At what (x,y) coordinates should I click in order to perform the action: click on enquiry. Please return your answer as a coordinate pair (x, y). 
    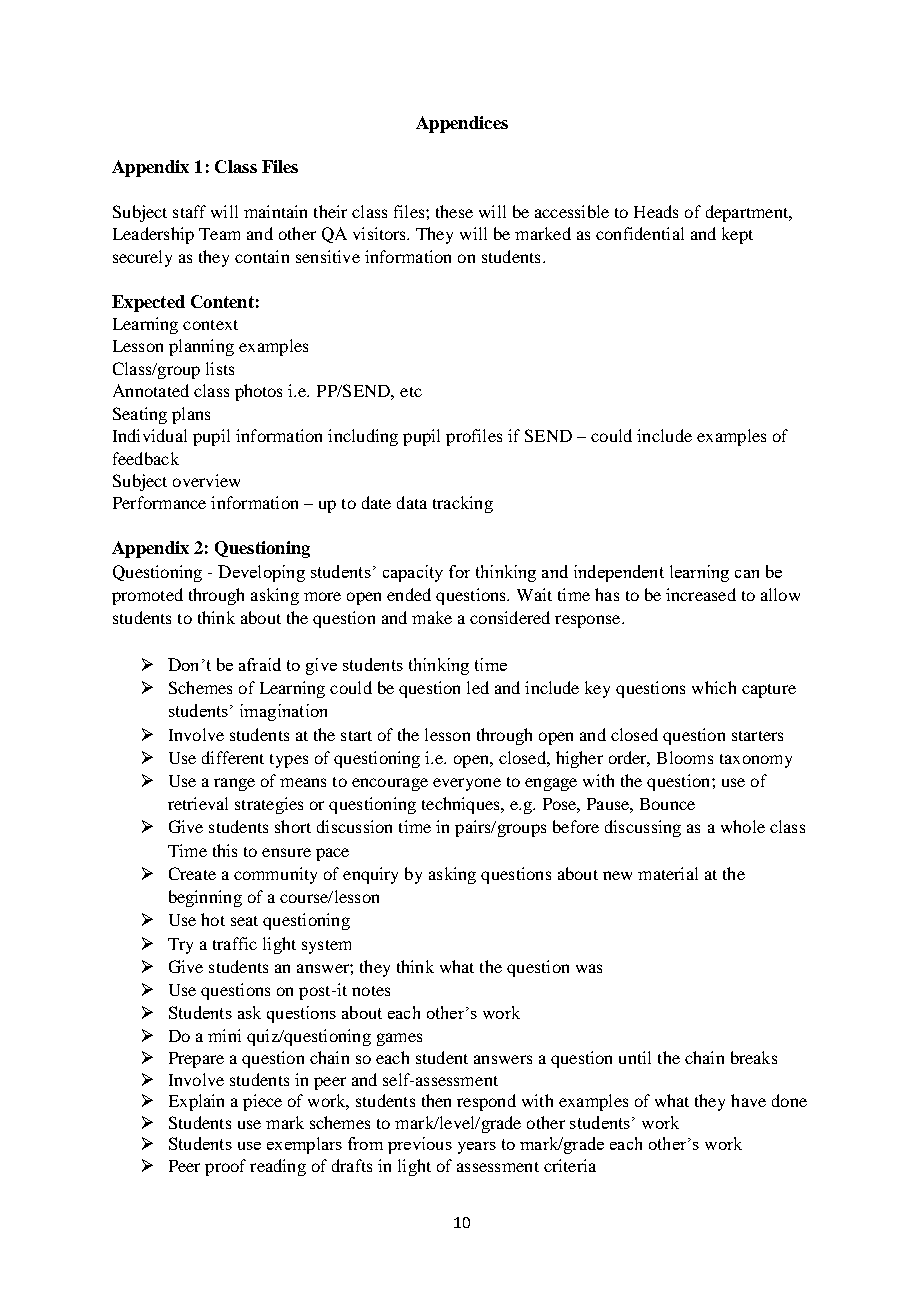
    Looking at the image, I should click on (370, 875).
